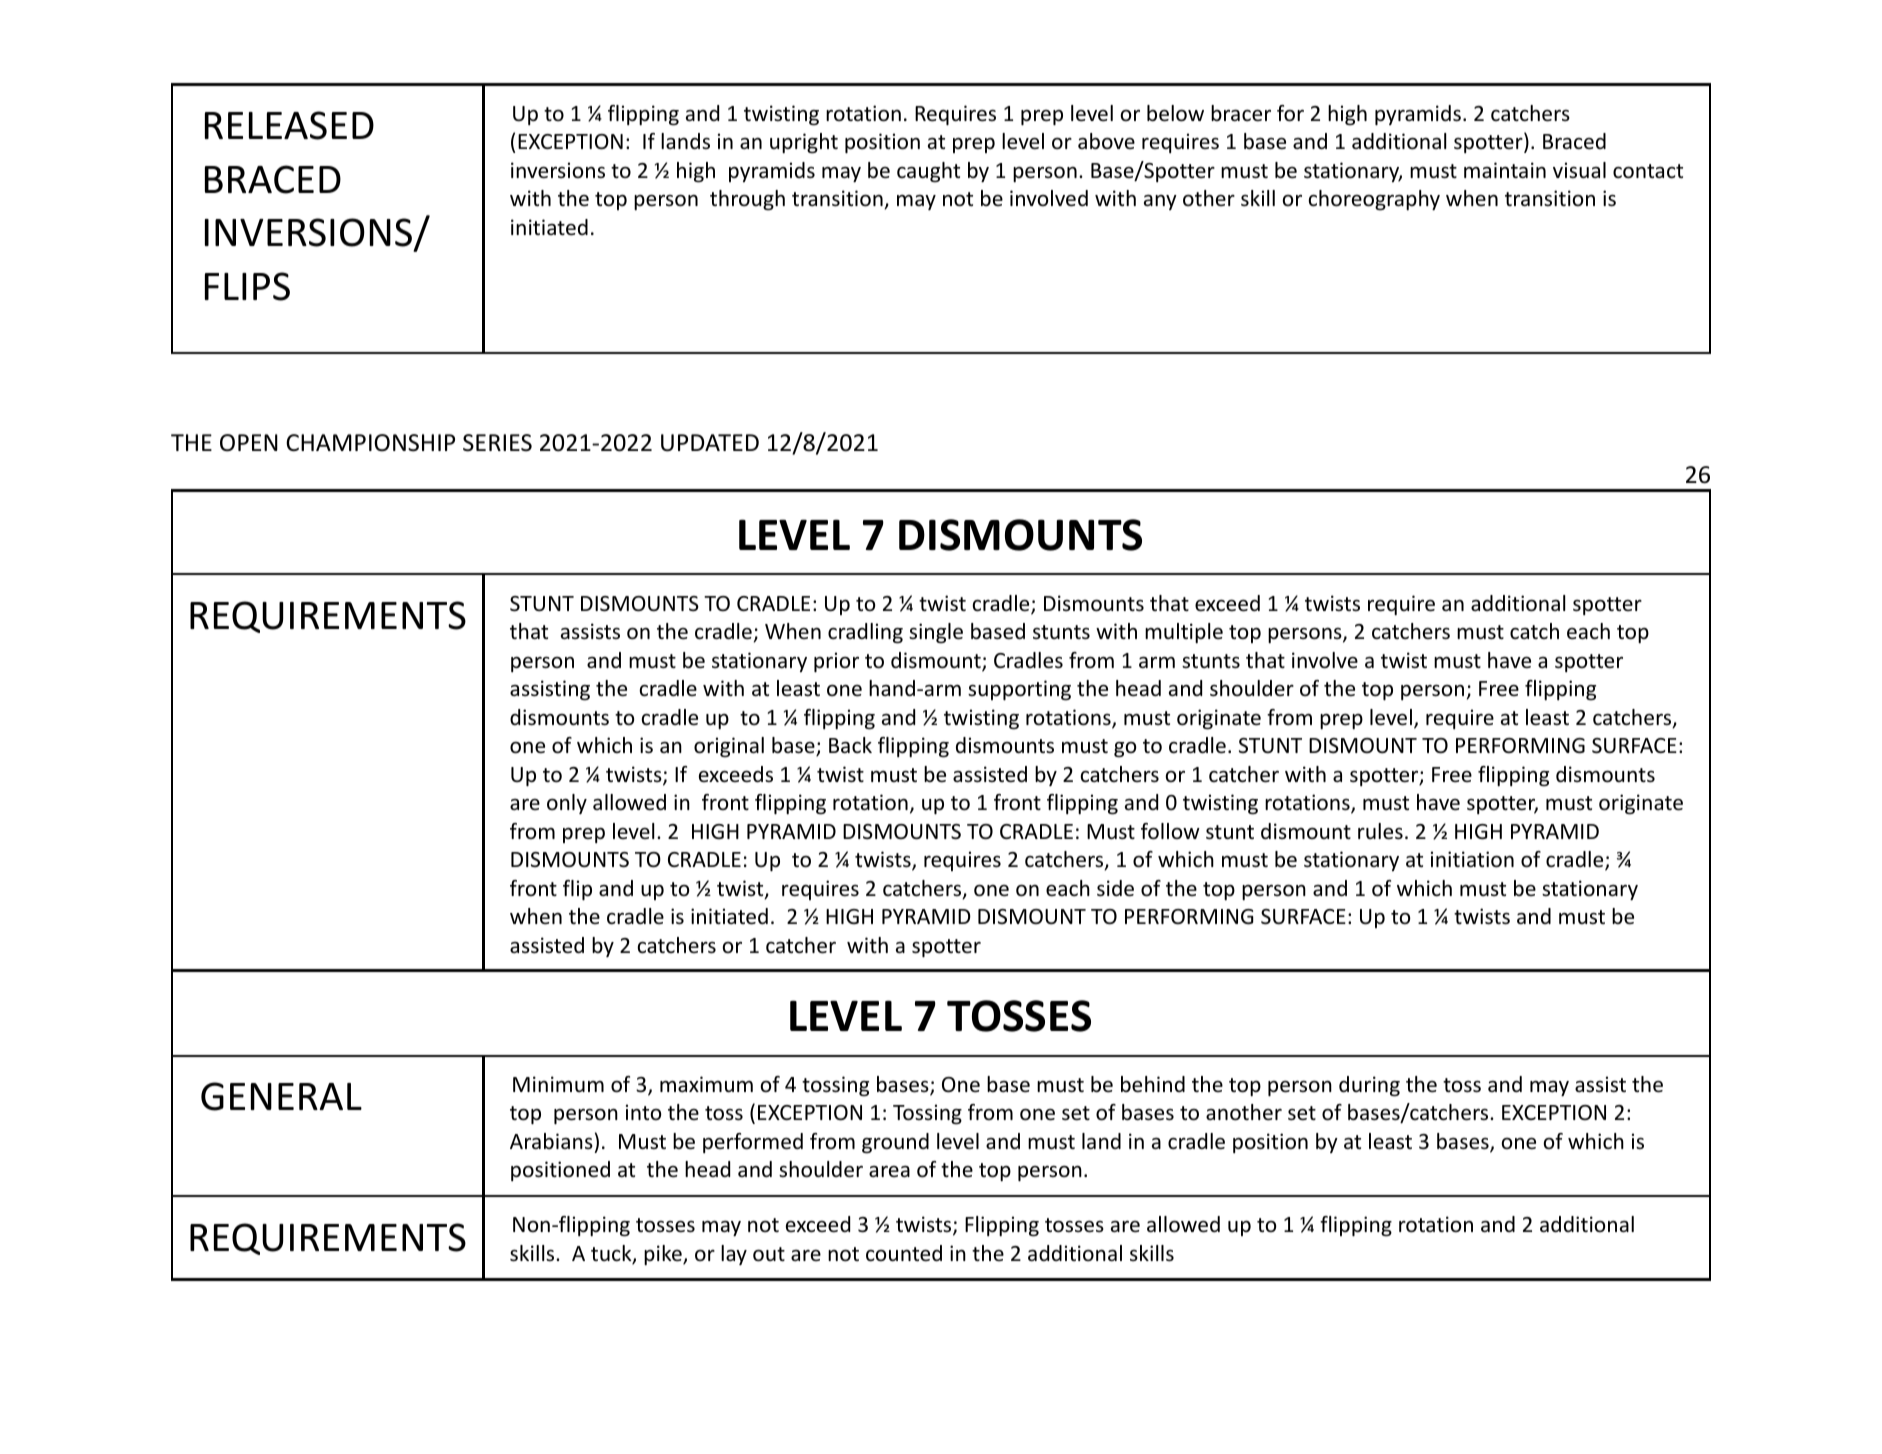  Describe the element at coordinates (1115, 888) in the image. I see `side` at that location.
